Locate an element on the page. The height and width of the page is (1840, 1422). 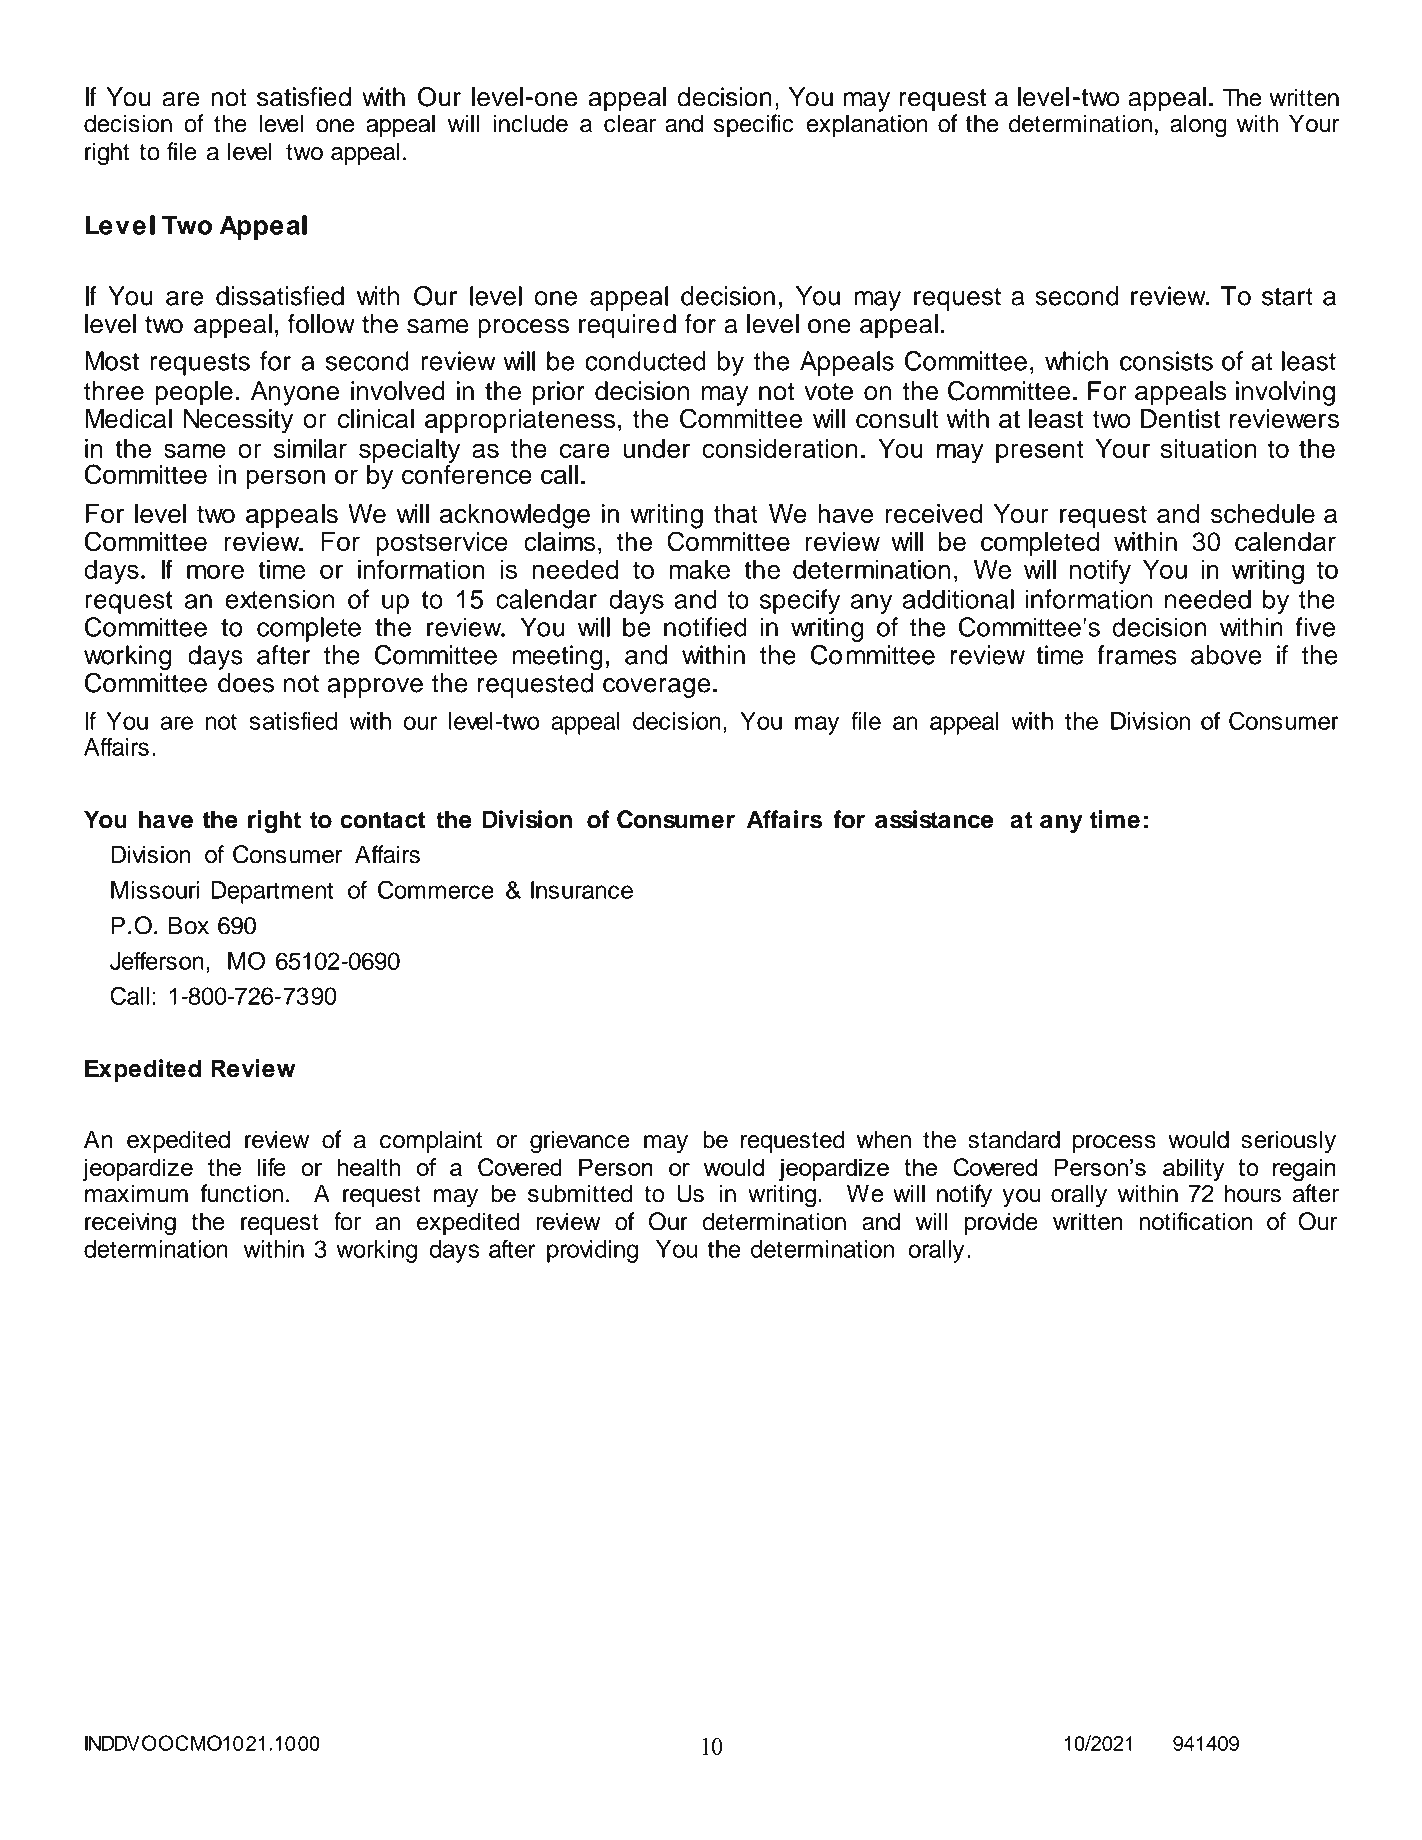
frames is located at coordinates (1137, 655).
